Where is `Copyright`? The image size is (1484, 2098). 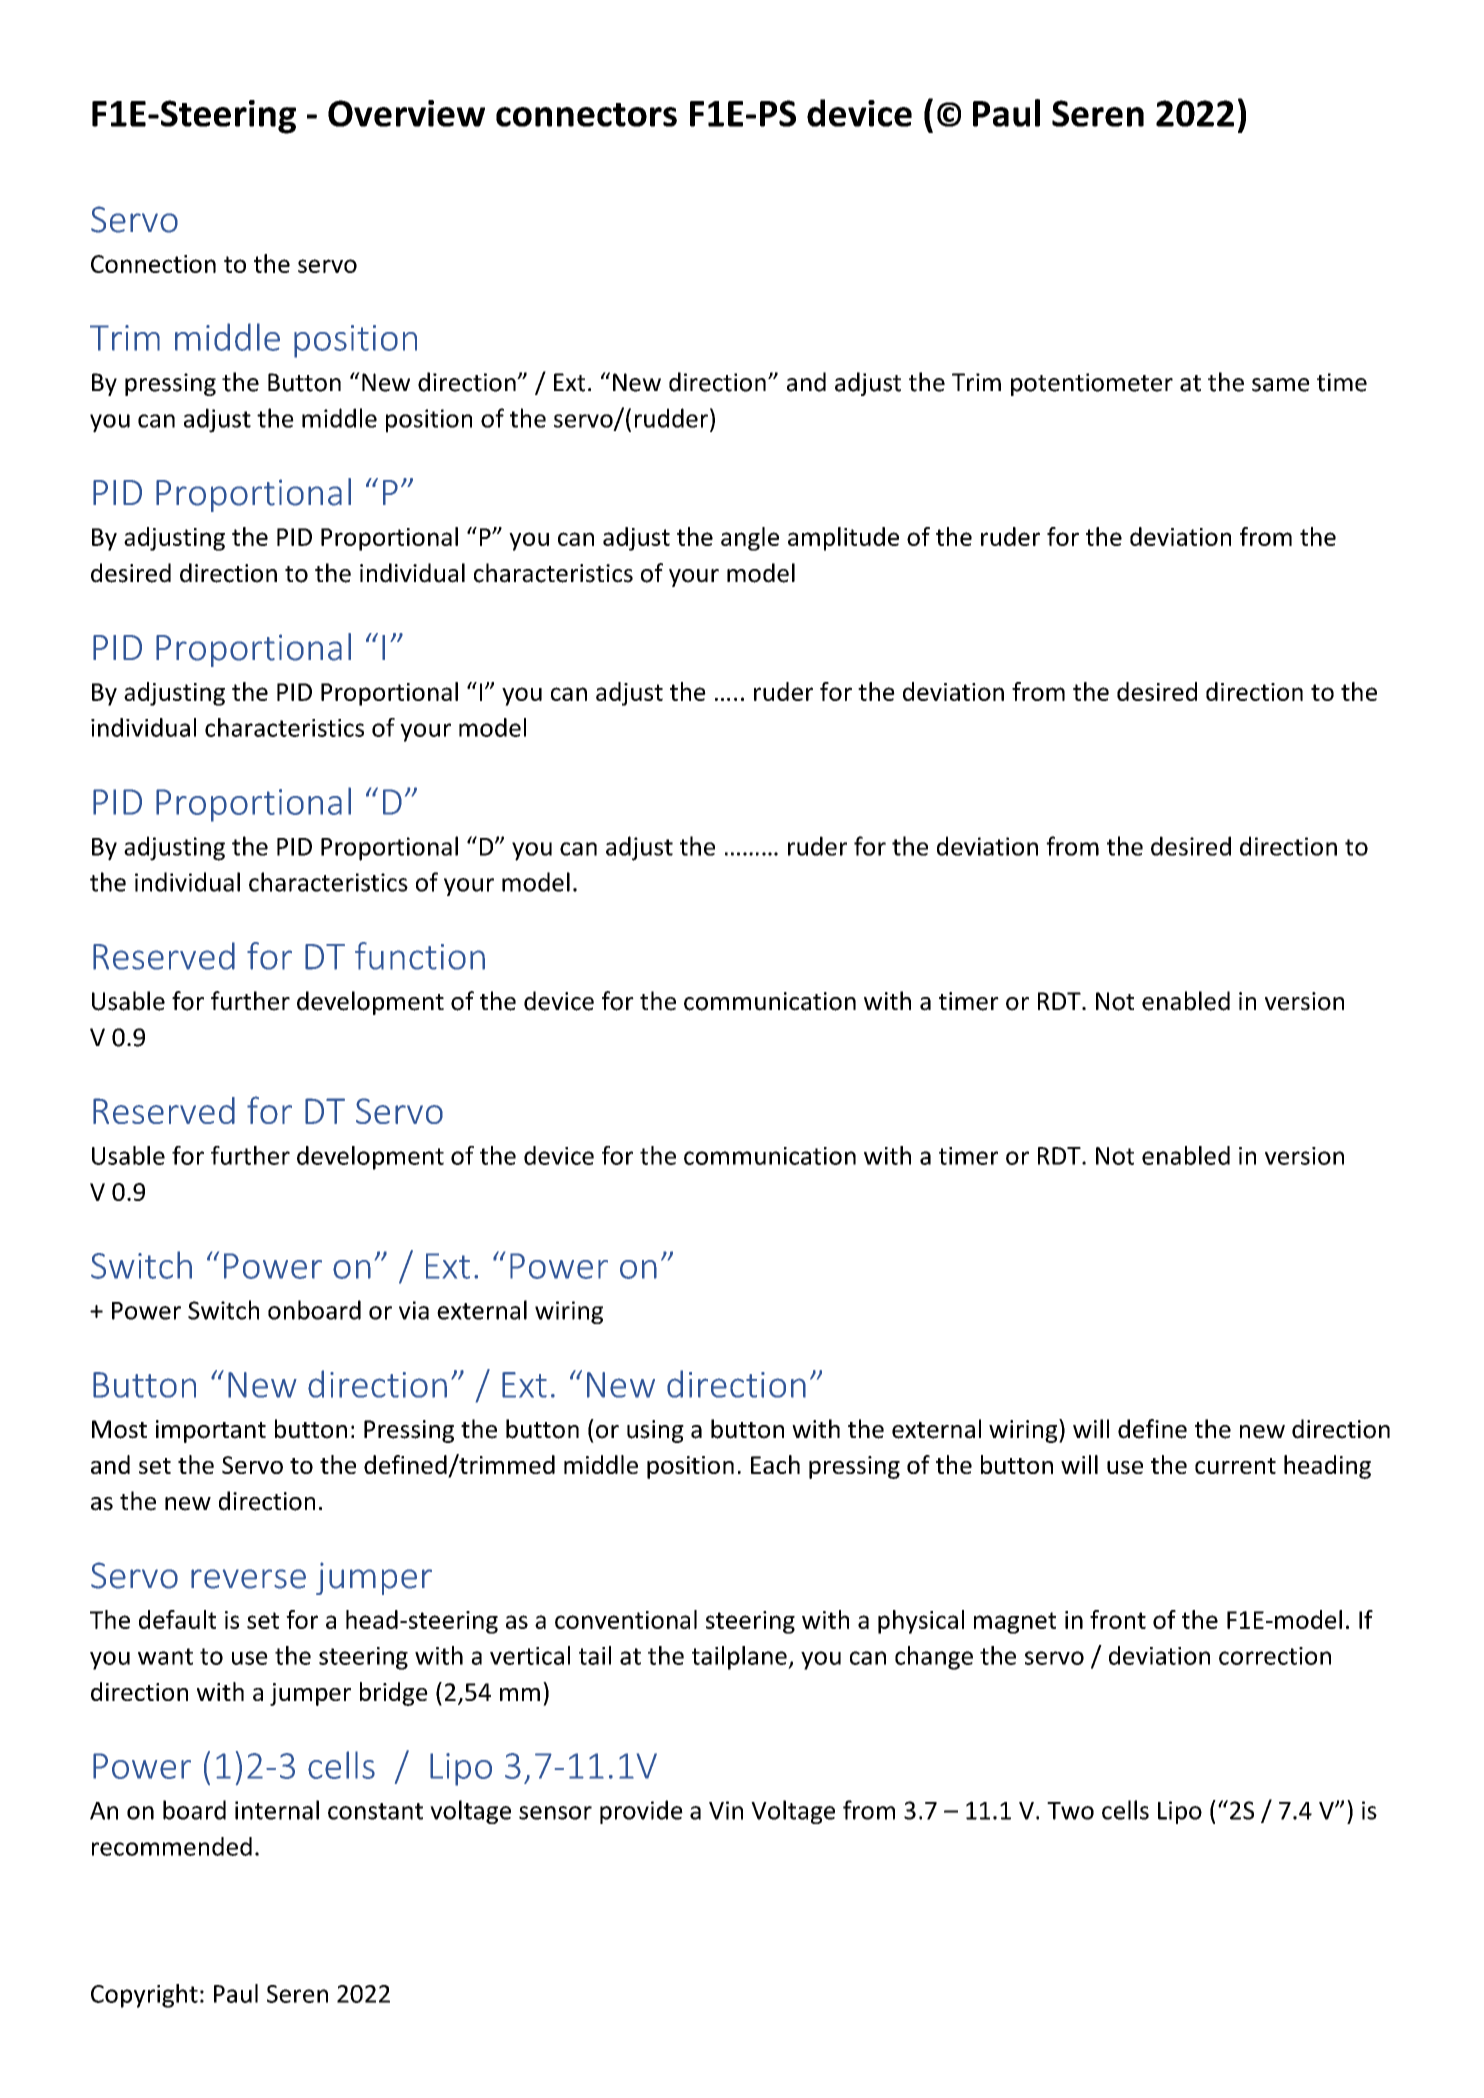 Copyright is located at coordinates (144, 1996).
